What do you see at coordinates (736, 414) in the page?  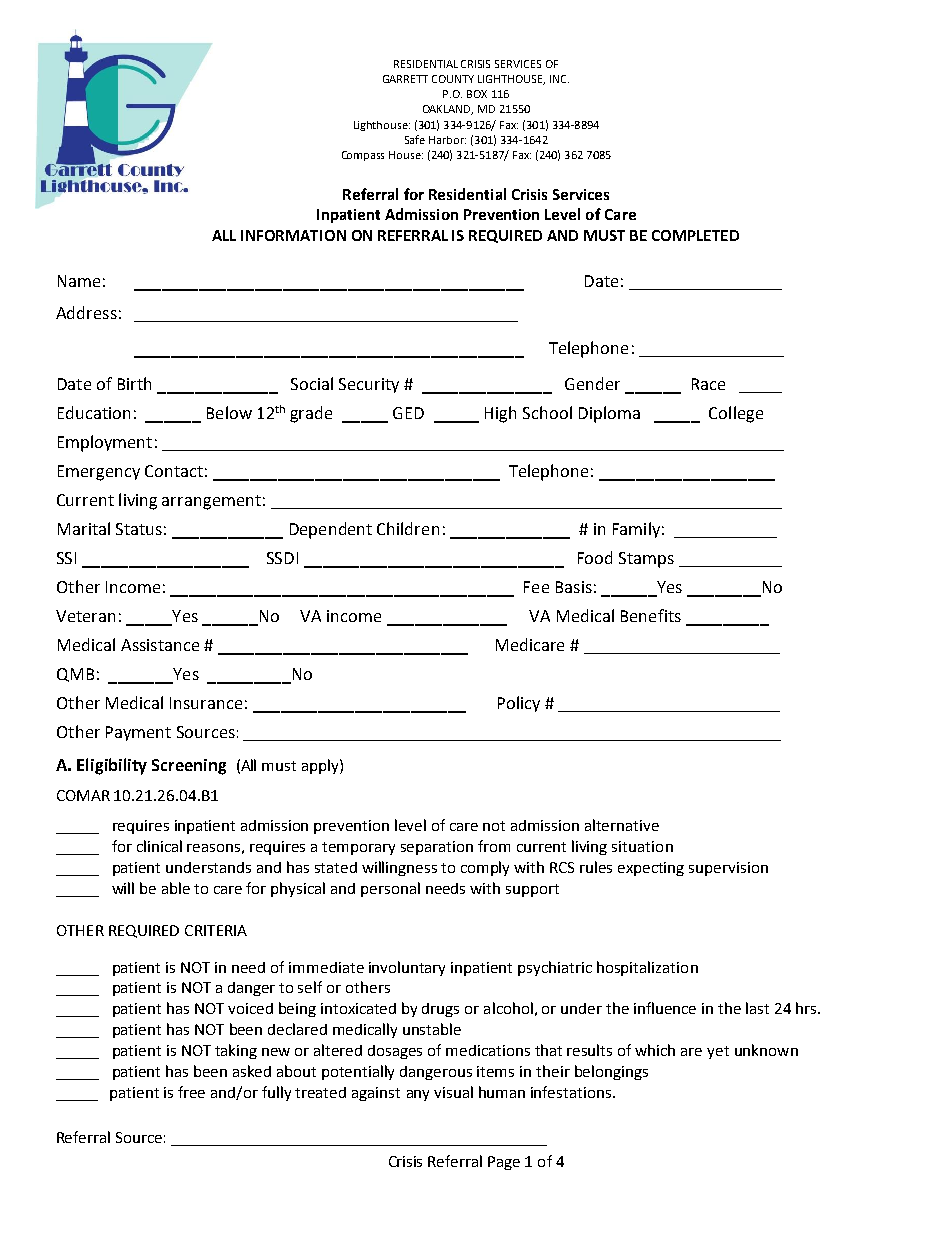 I see `College` at bounding box center [736, 414].
